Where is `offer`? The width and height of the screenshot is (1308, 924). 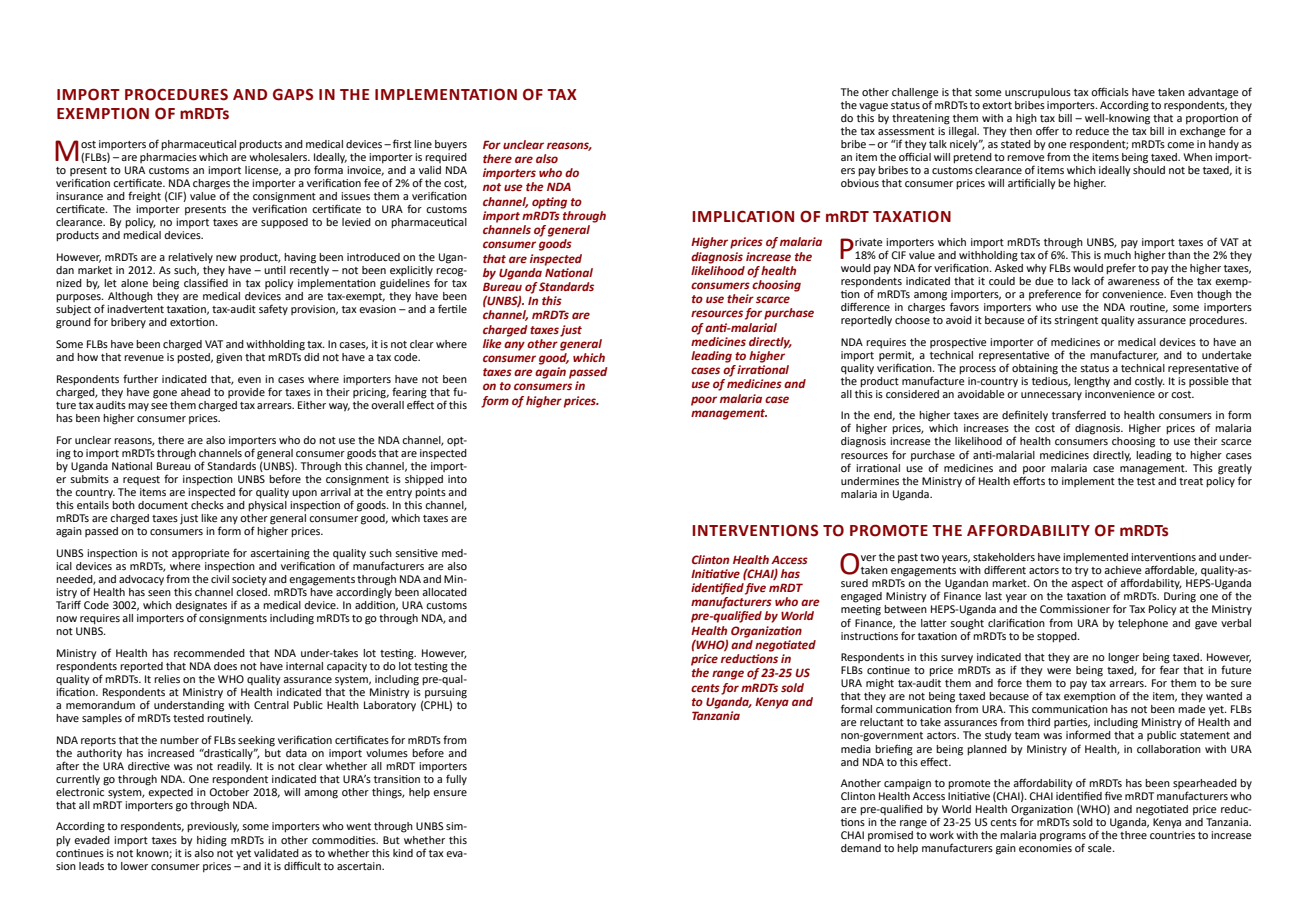 offer is located at coordinates (1047, 130).
